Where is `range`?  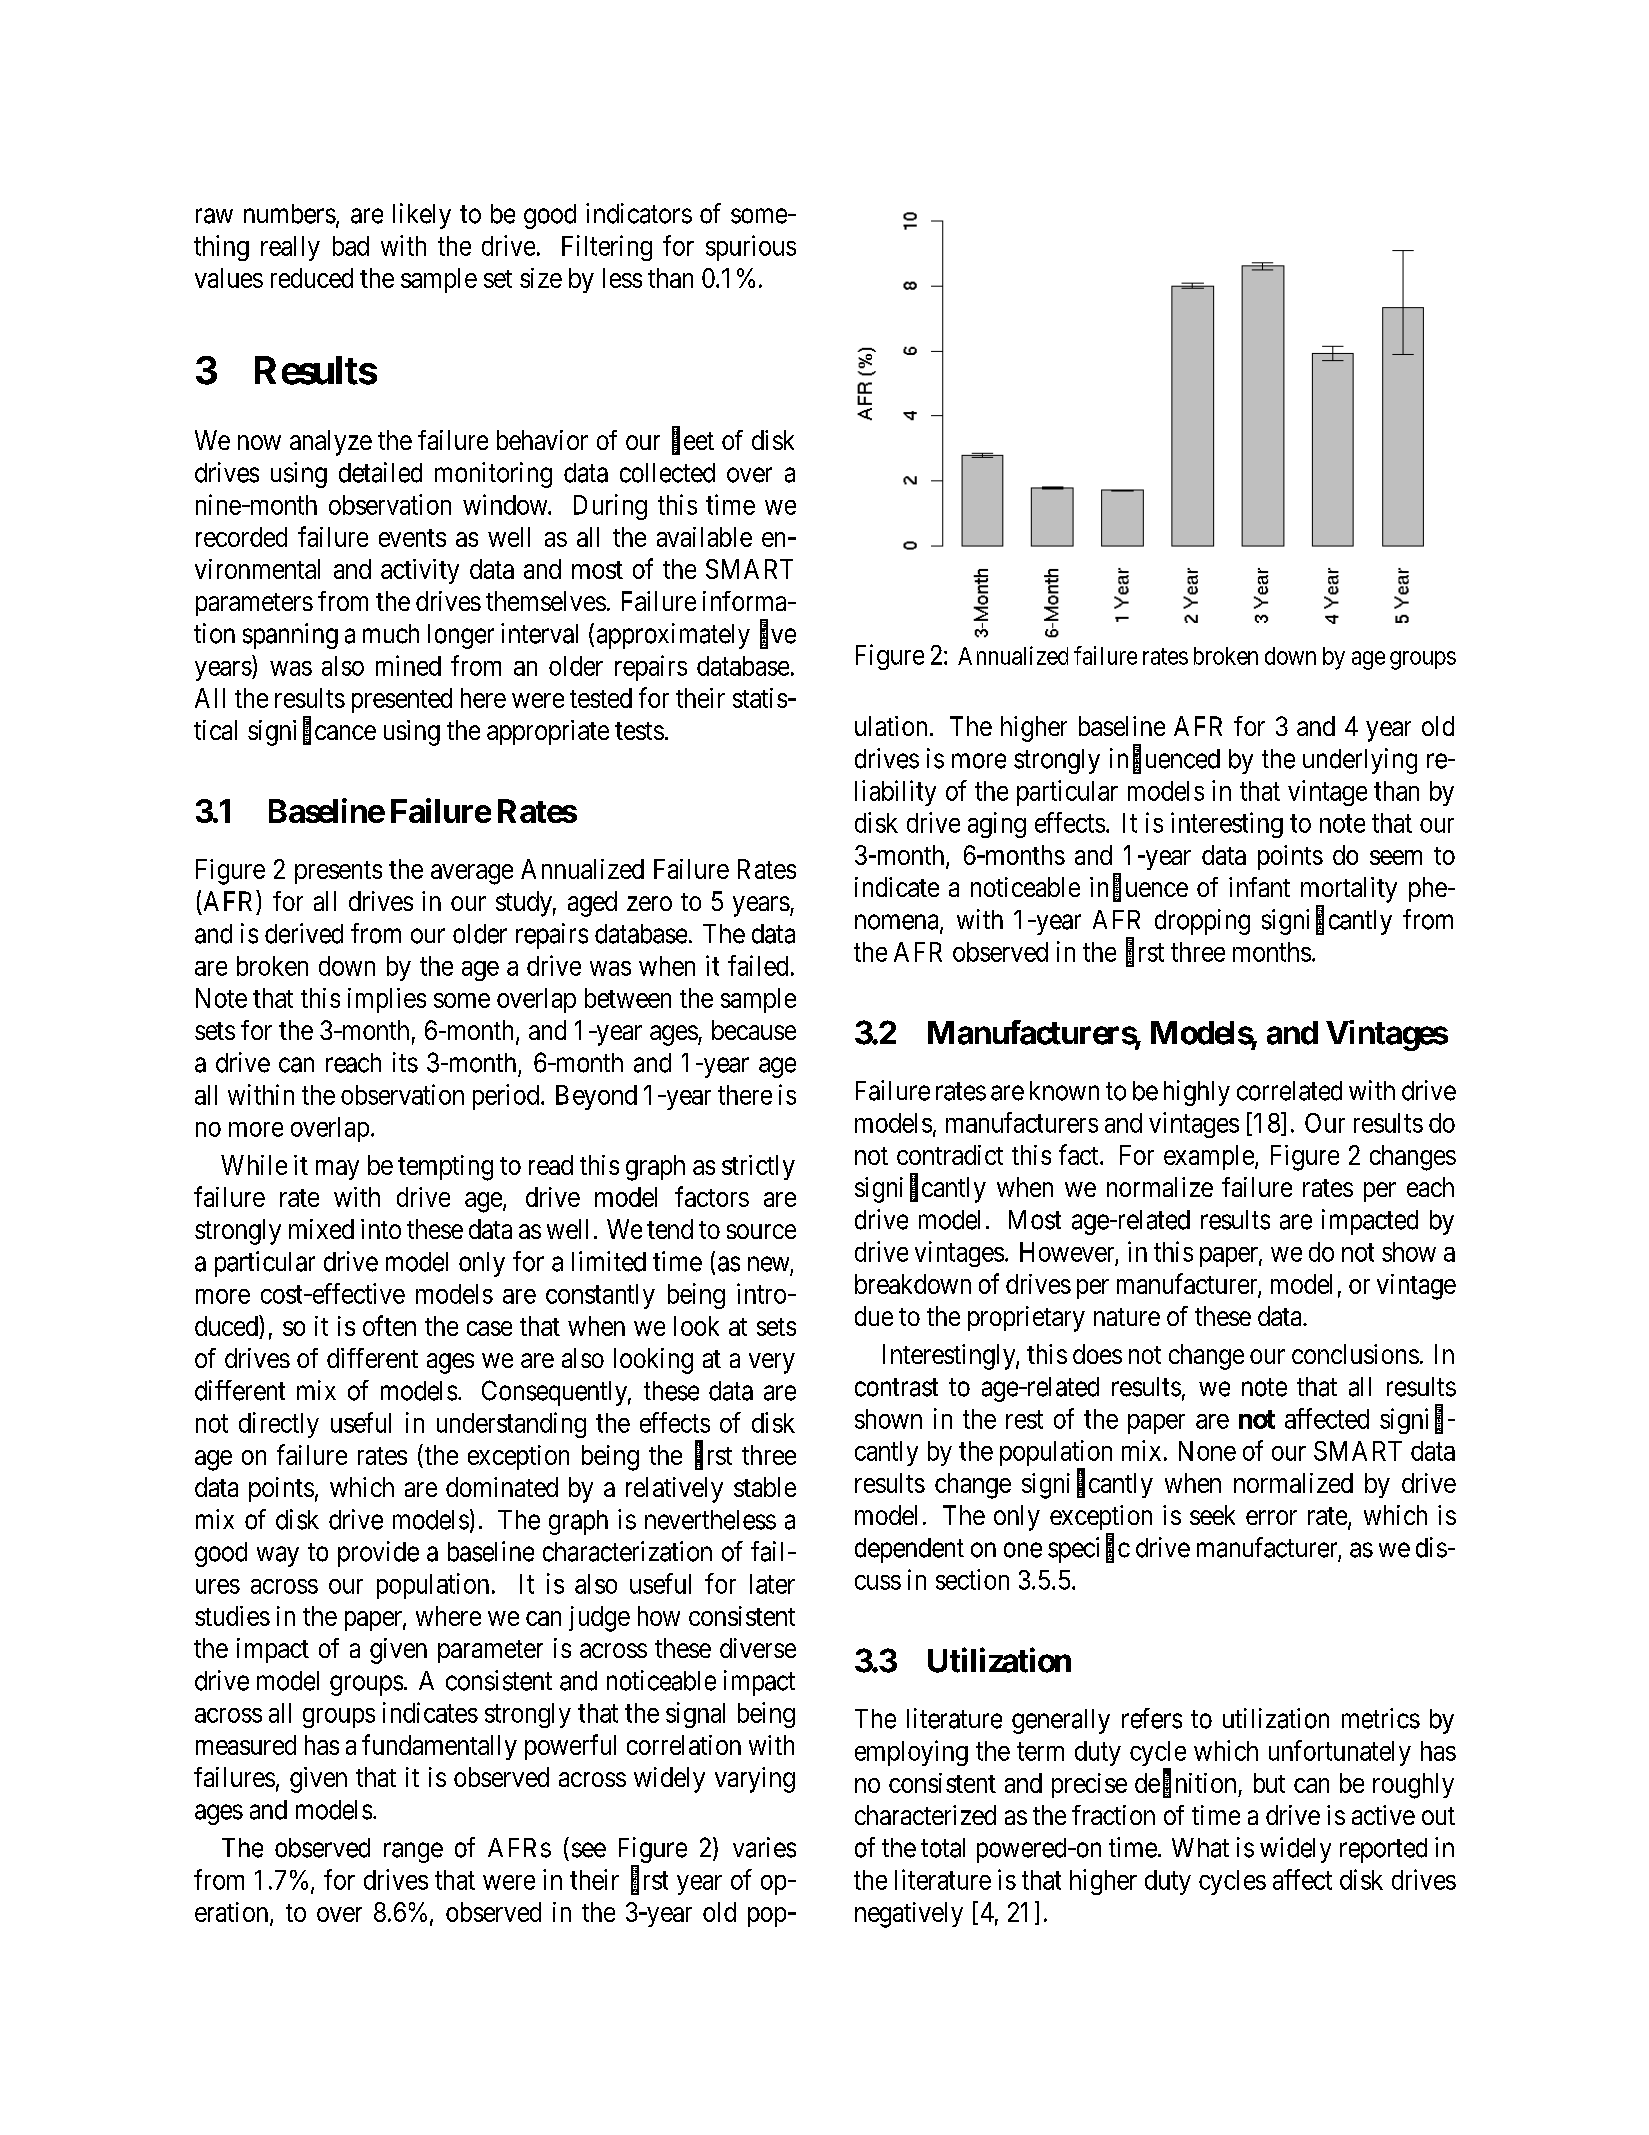 range is located at coordinates (413, 1852).
